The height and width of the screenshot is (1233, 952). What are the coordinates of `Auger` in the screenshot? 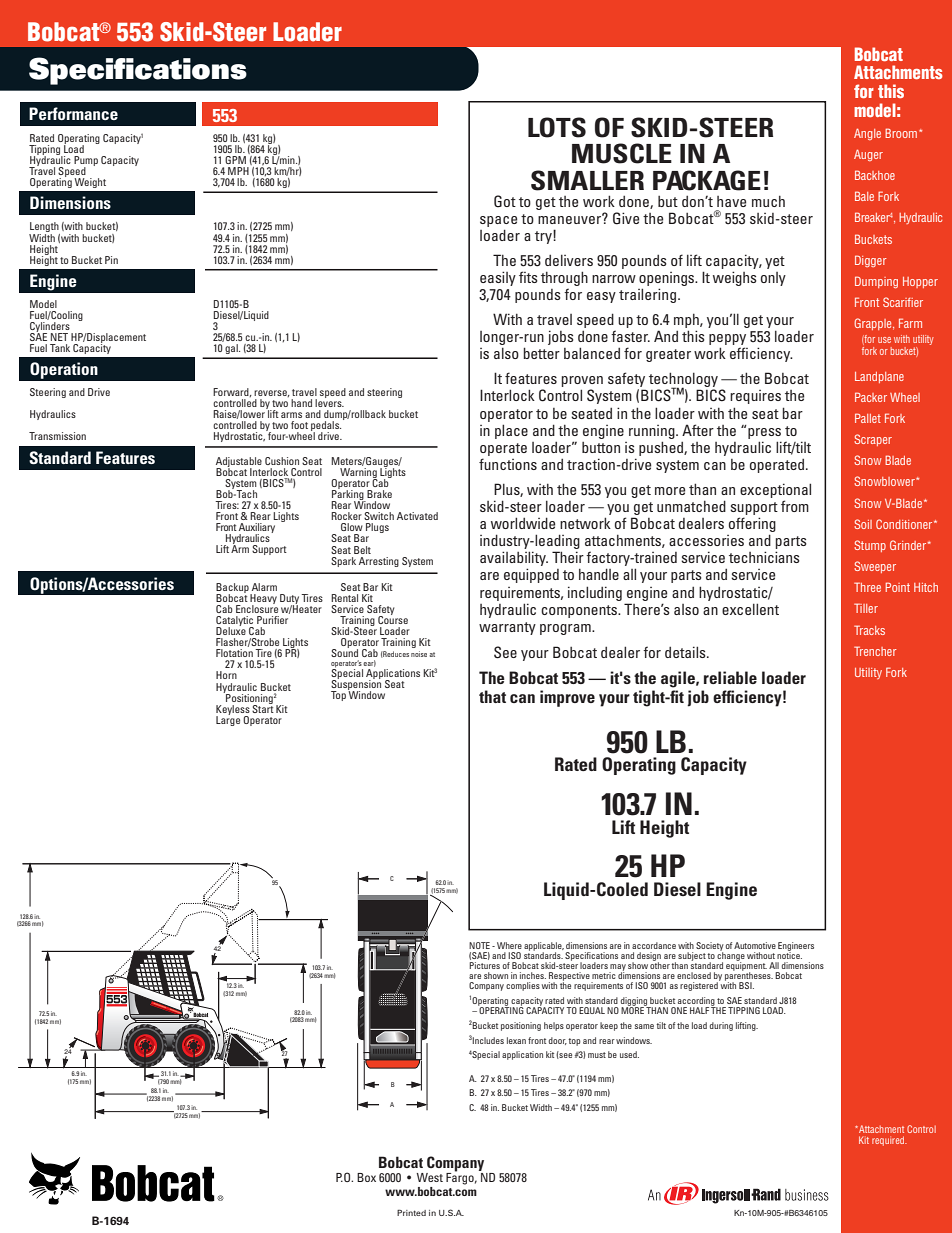 It's located at (868, 155).
